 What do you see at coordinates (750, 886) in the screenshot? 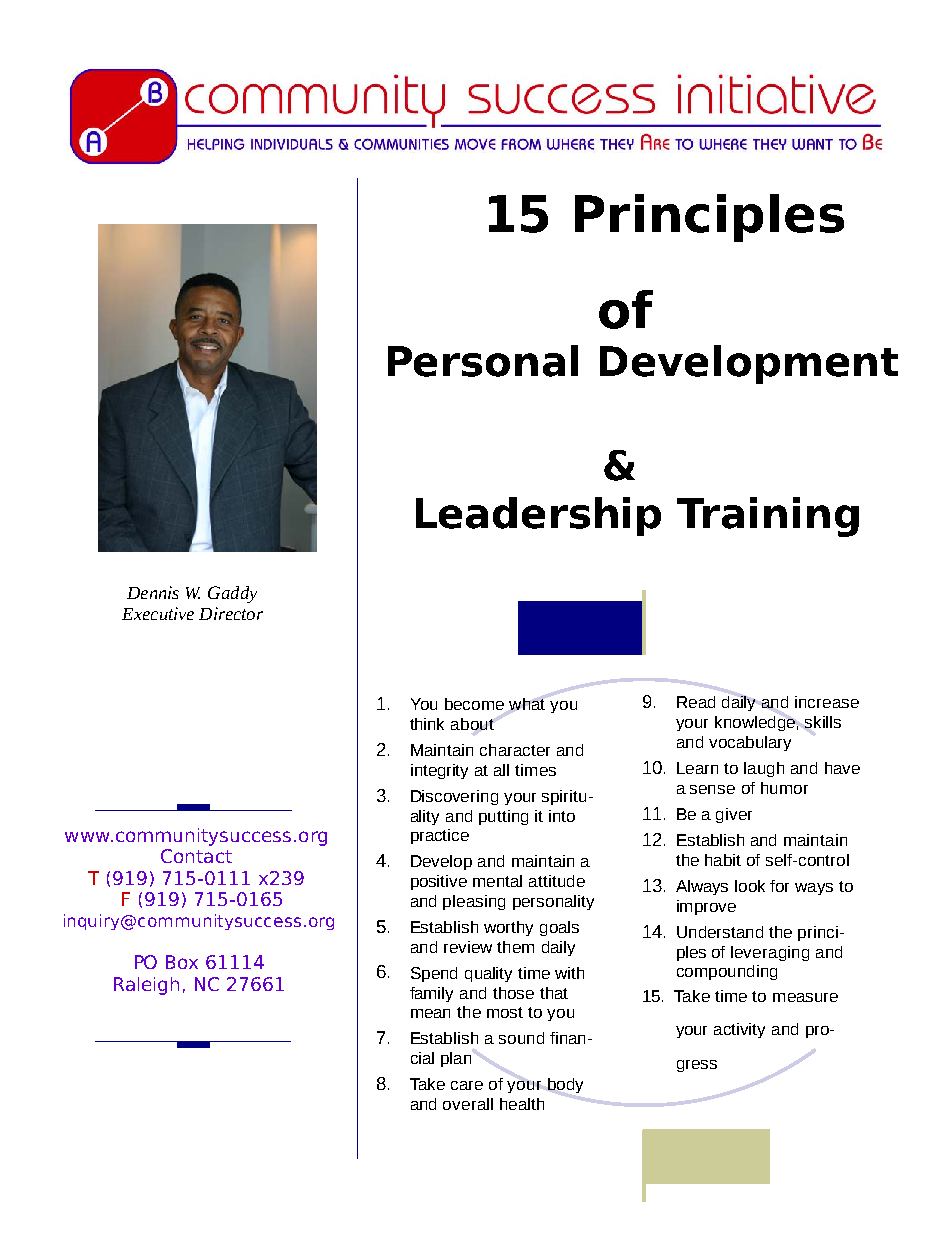
I see `look` at bounding box center [750, 886].
